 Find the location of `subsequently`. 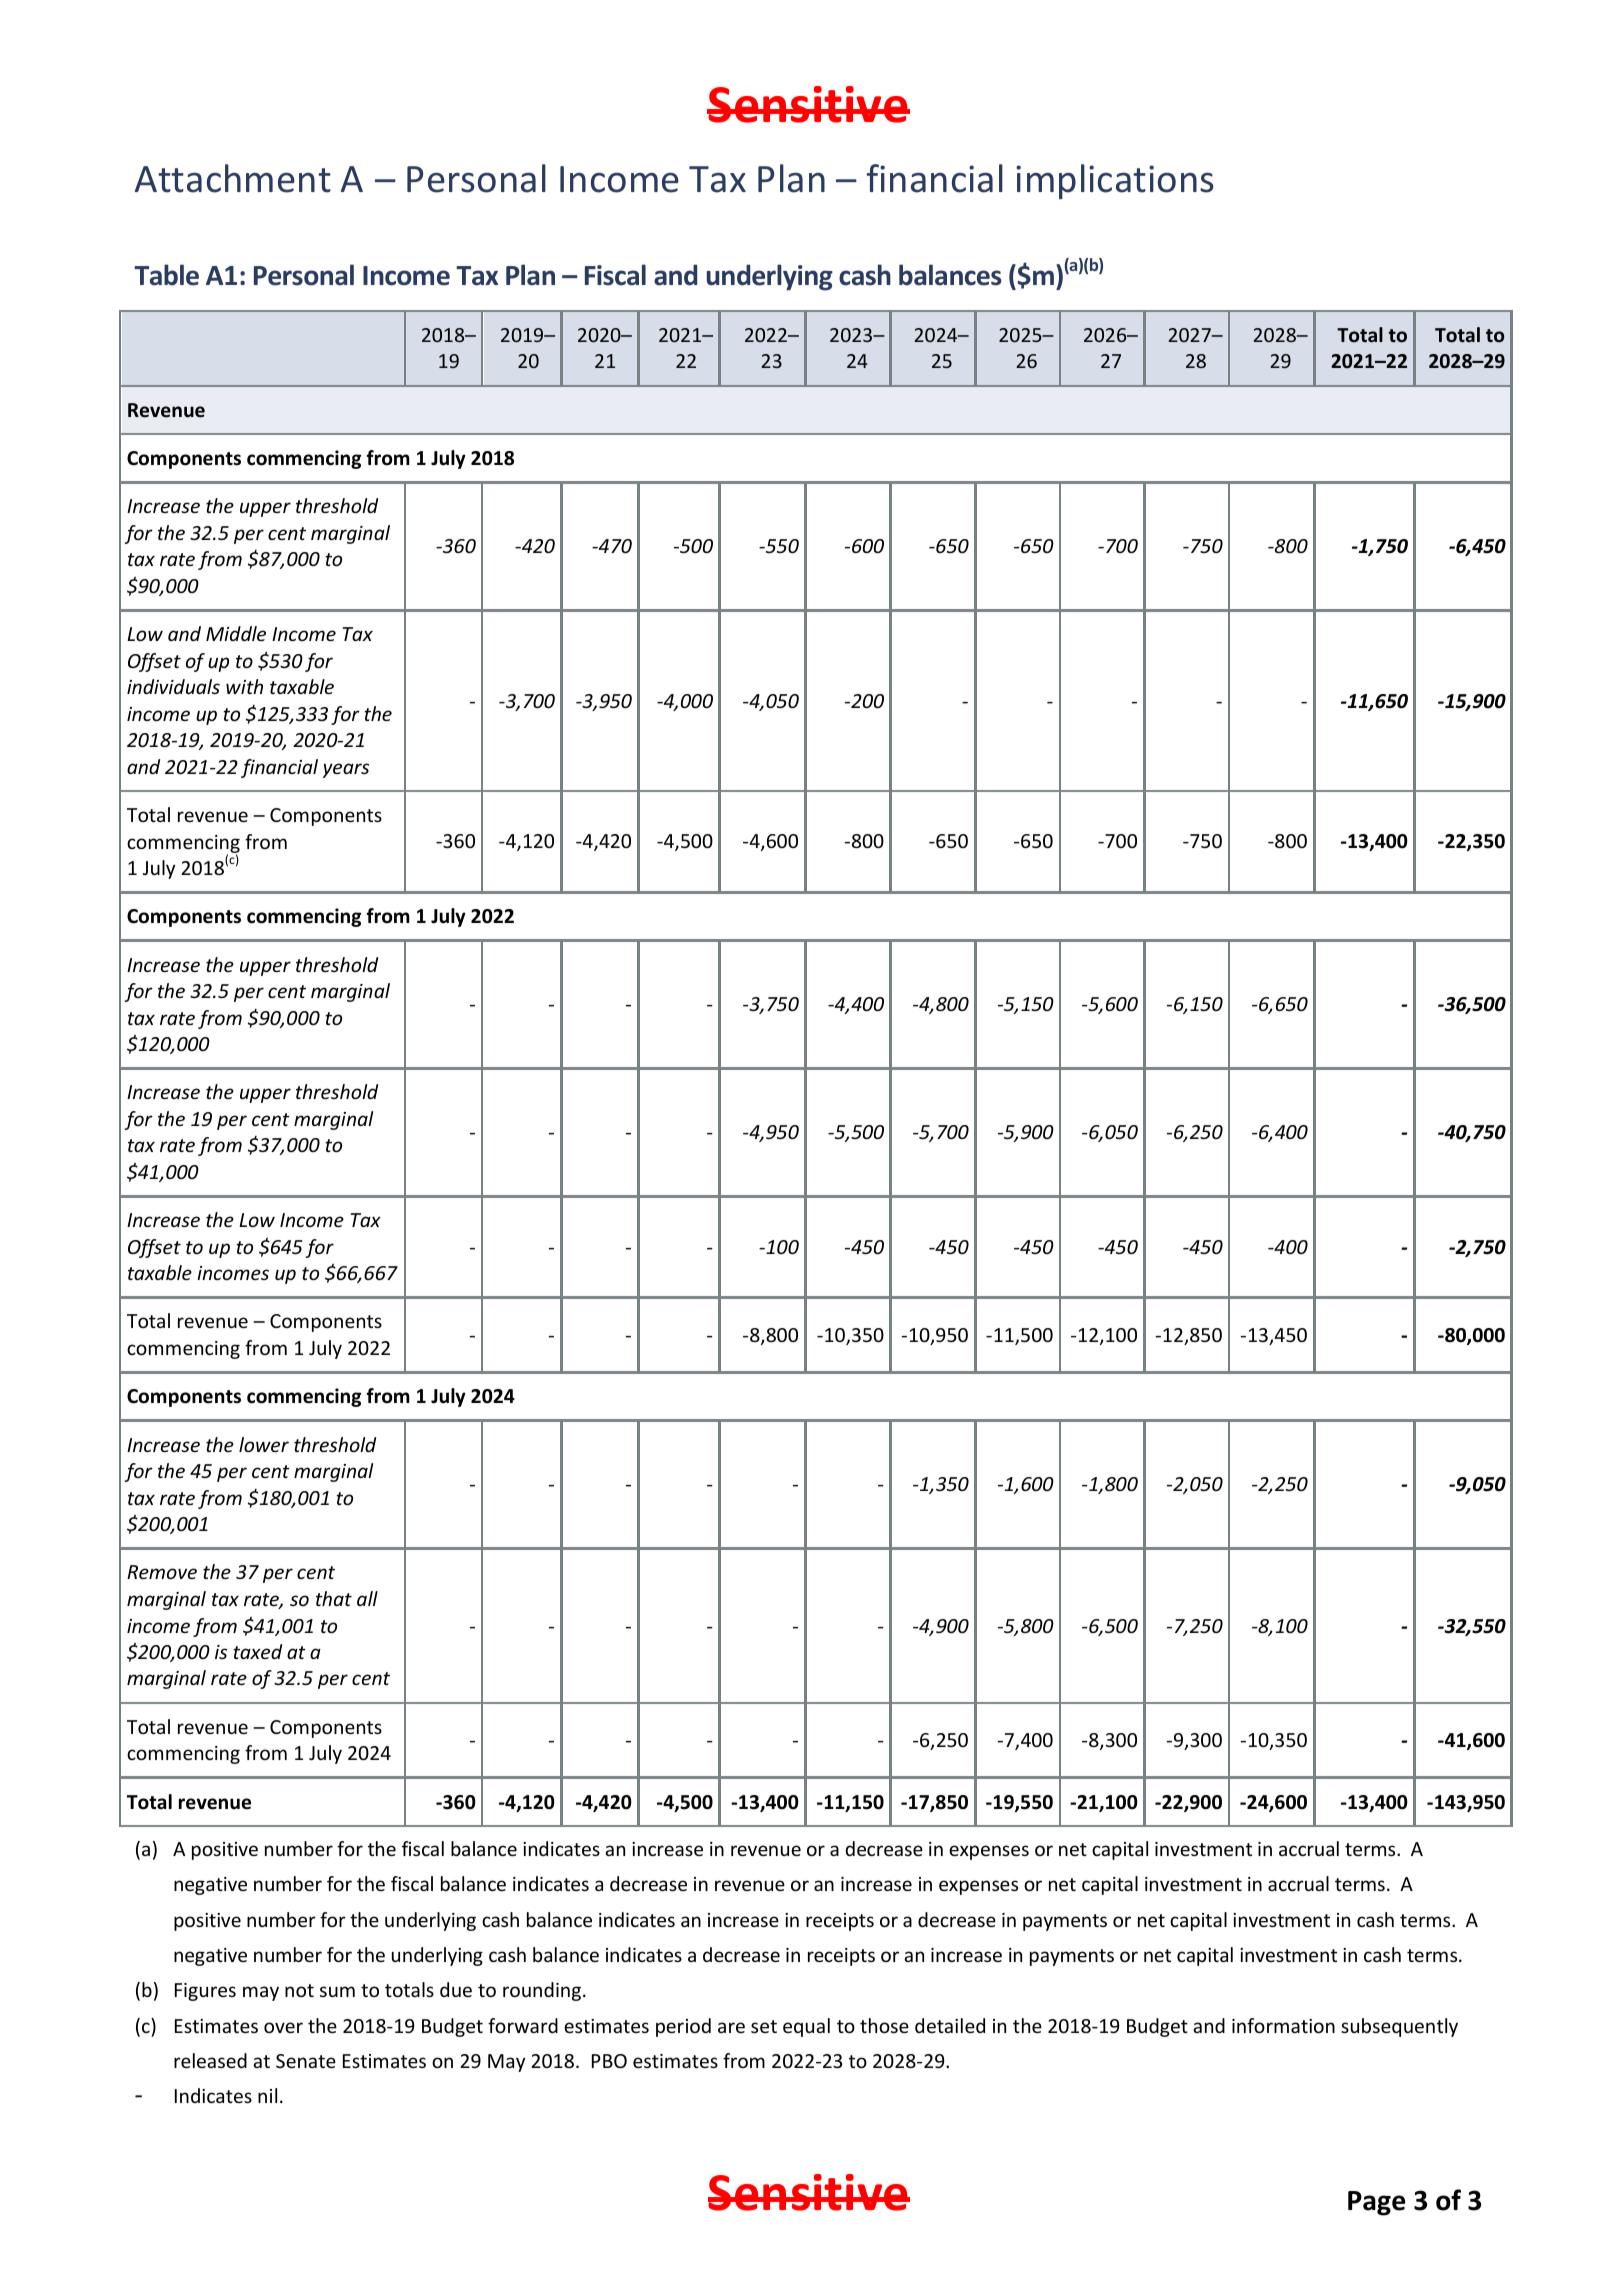

subsequently is located at coordinates (1399, 2027).
